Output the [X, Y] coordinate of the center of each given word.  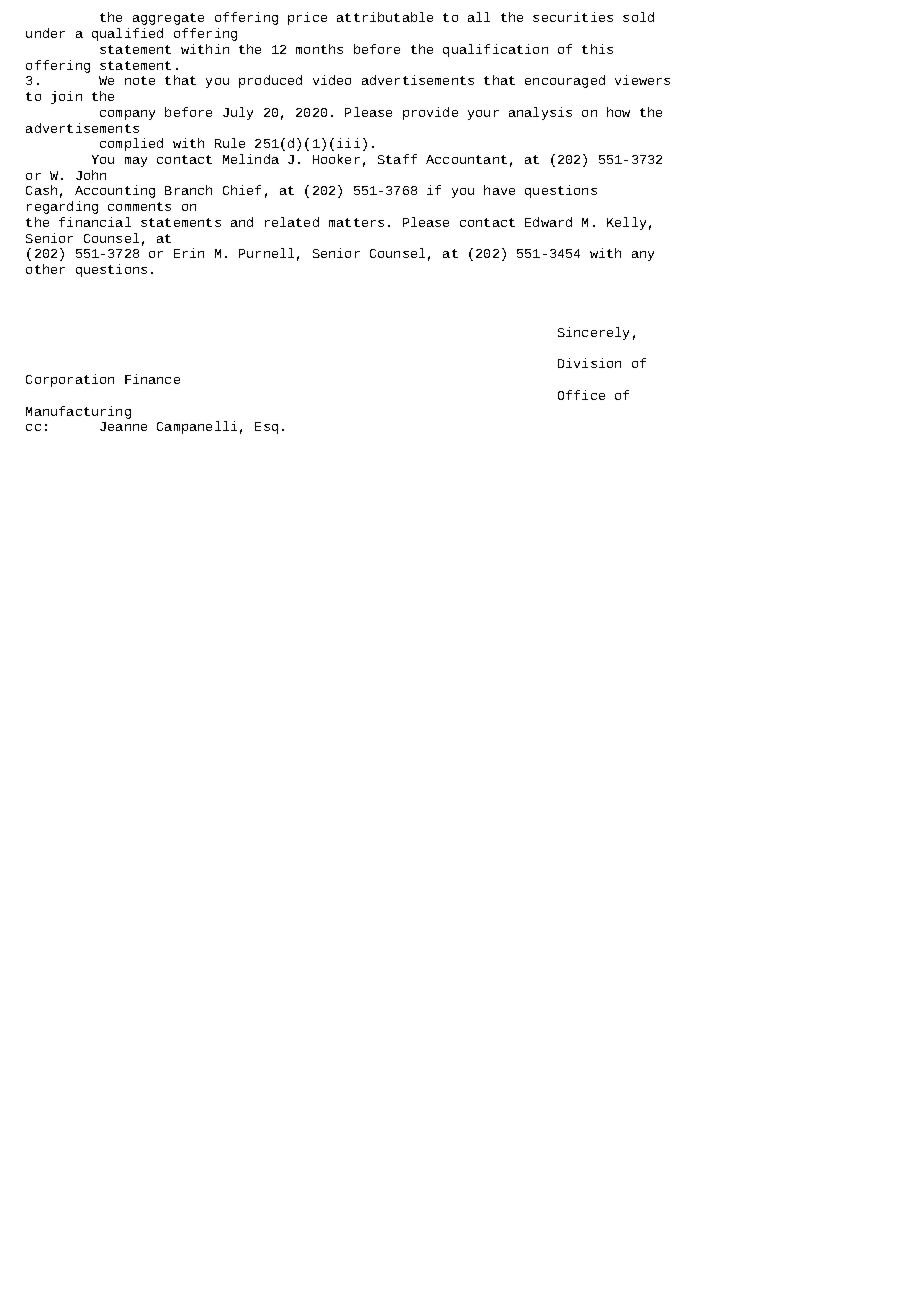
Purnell [266, 253]
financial [95, 222]
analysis [540, 113]
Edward [548, 222]
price [307, 18]
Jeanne [123, 426]
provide [430, 113]
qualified [127, 34]
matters [356, 222]
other [45, 269]
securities [573, 17]
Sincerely [593, 333]
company [127, 115]
